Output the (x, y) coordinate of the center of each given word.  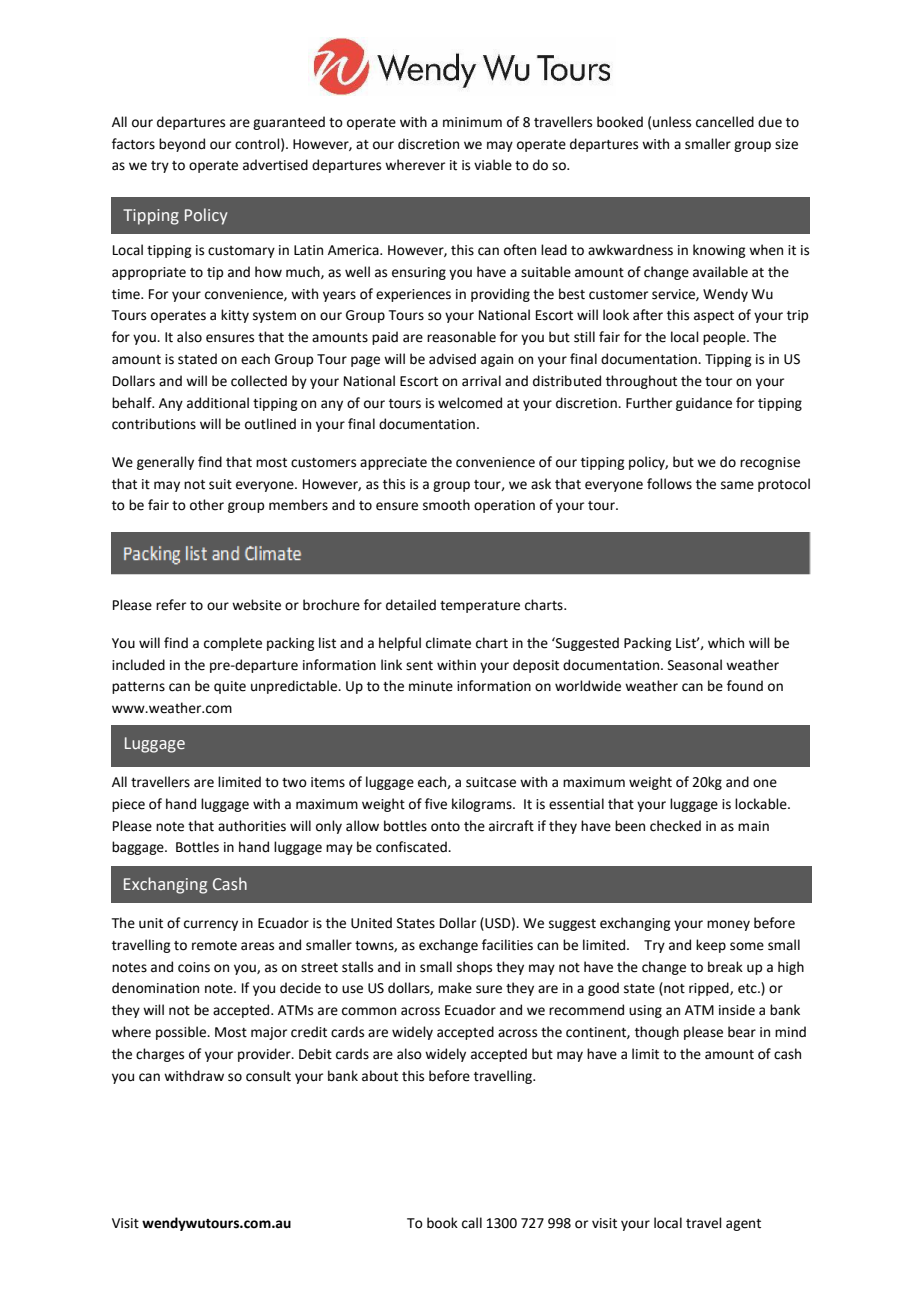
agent (743, 1225)
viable (493, 165)
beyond (182, 145)
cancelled (725, 122)
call (472, 1223)
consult (268, 1076)
